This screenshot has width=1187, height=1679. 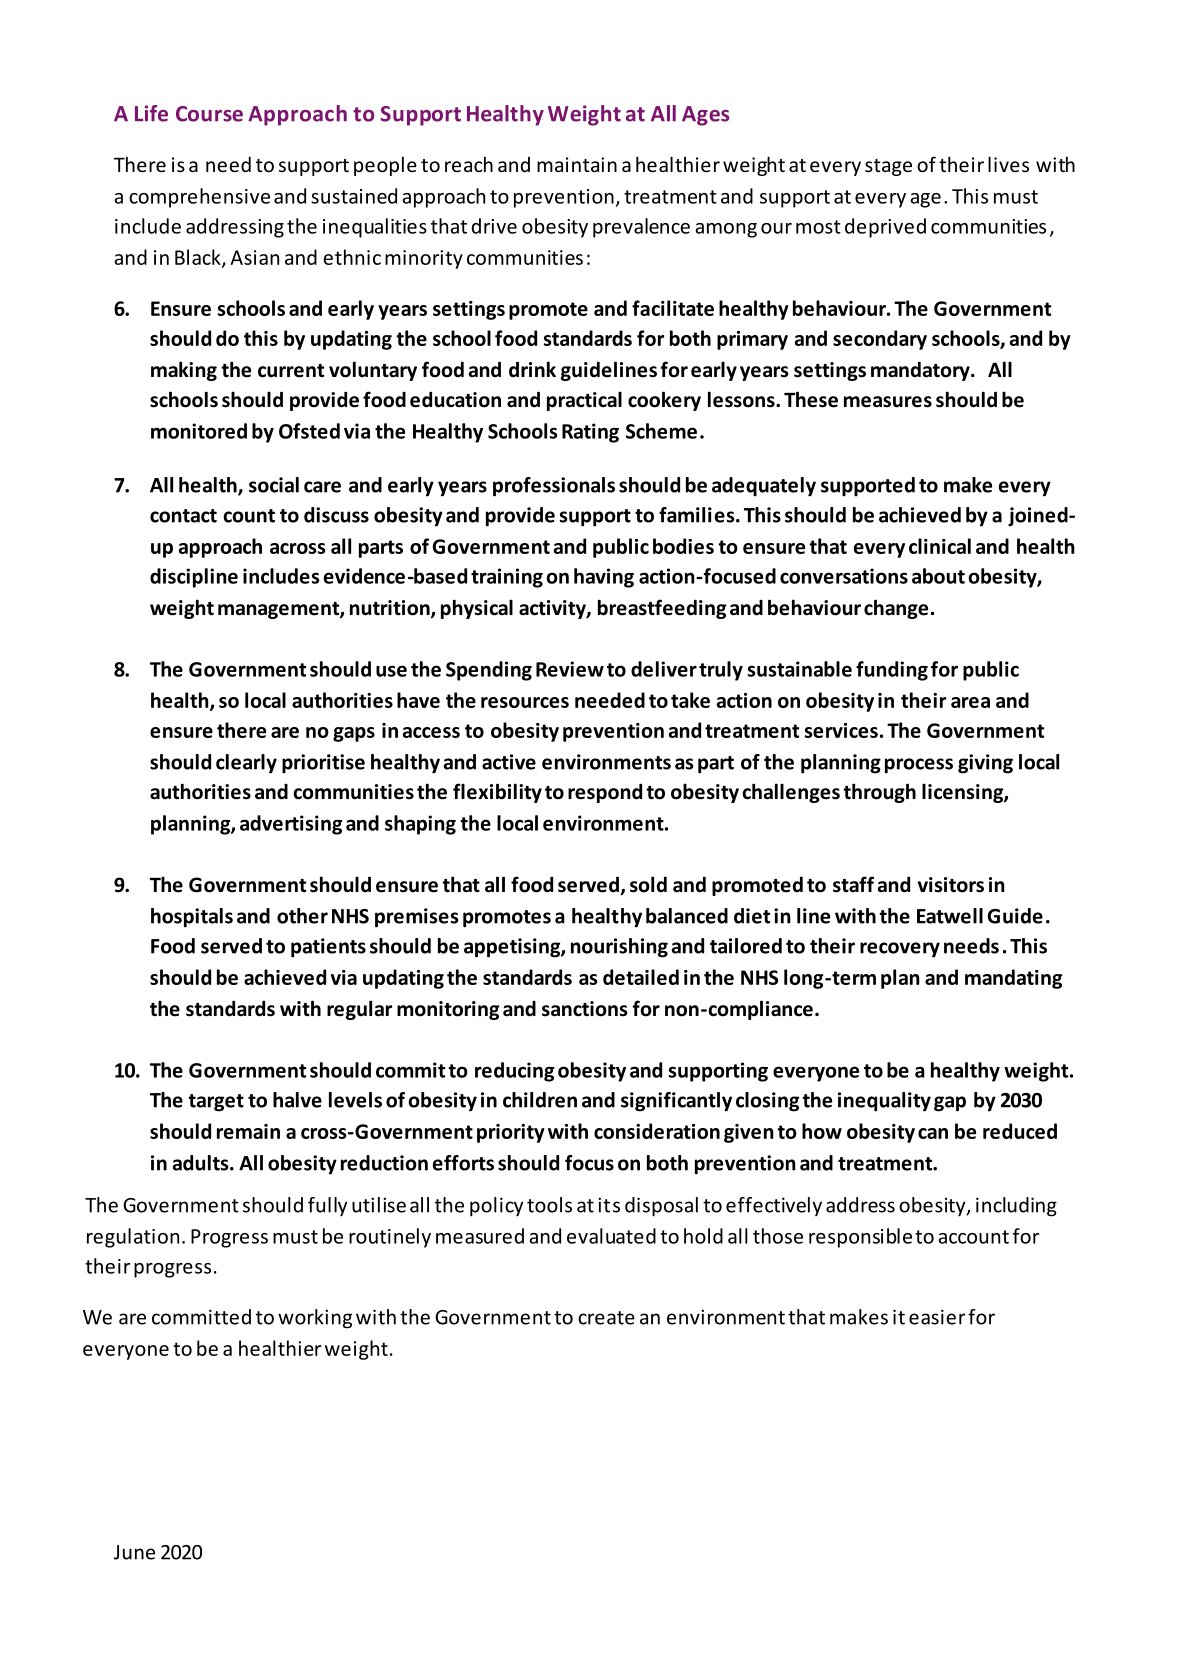 What do you see at coordinates (884, 1102) in the screenshot?
I see `inequality` at bounding box center [884, 1102].
